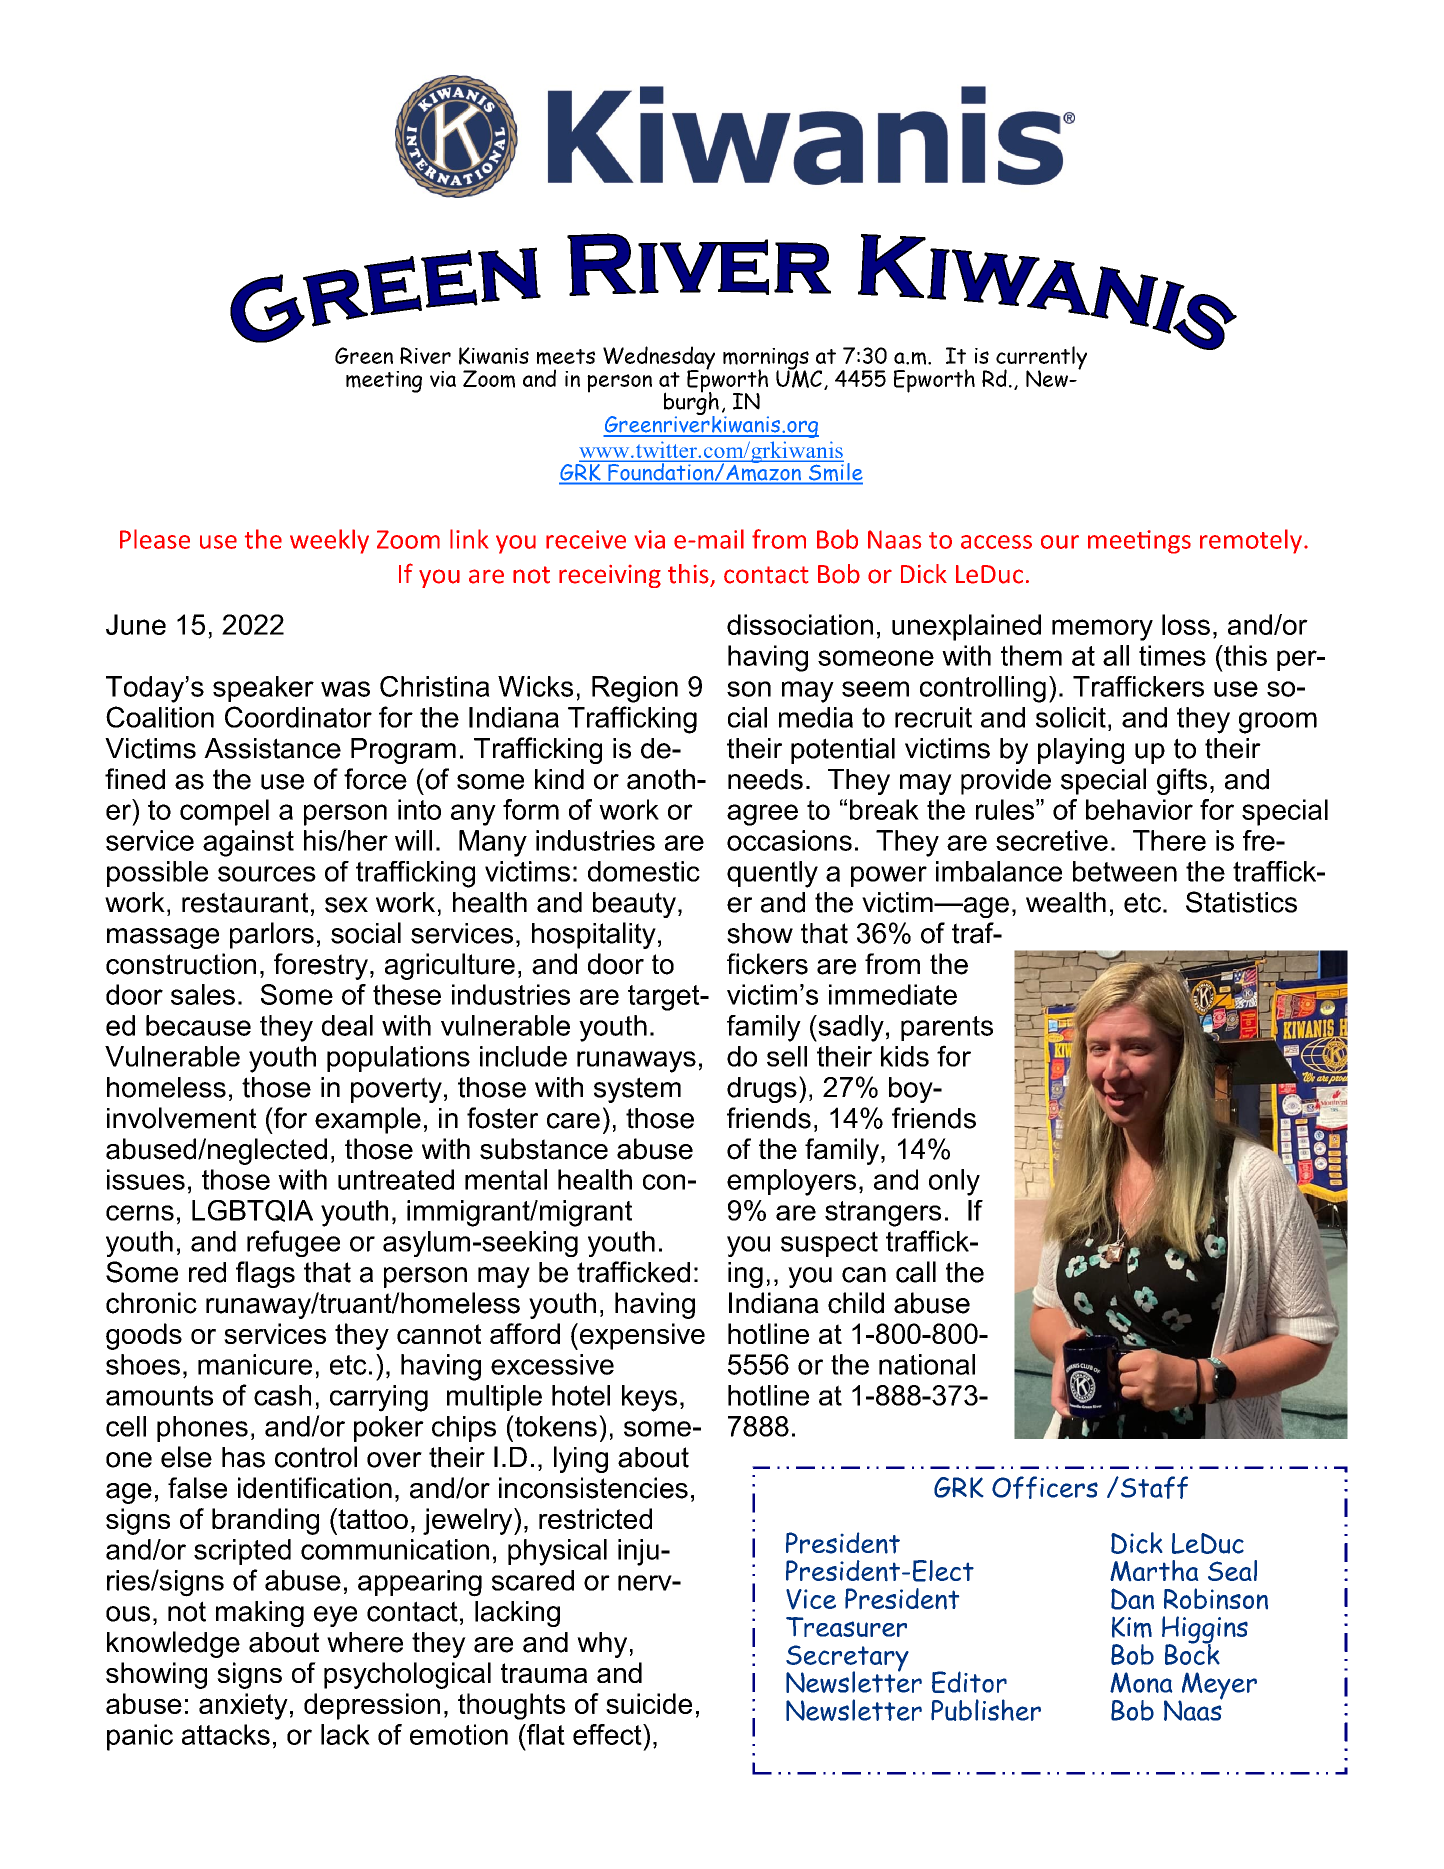  Describe the element at coordinates (329, 541) in the screenshot. I see `weekly` at that location.
